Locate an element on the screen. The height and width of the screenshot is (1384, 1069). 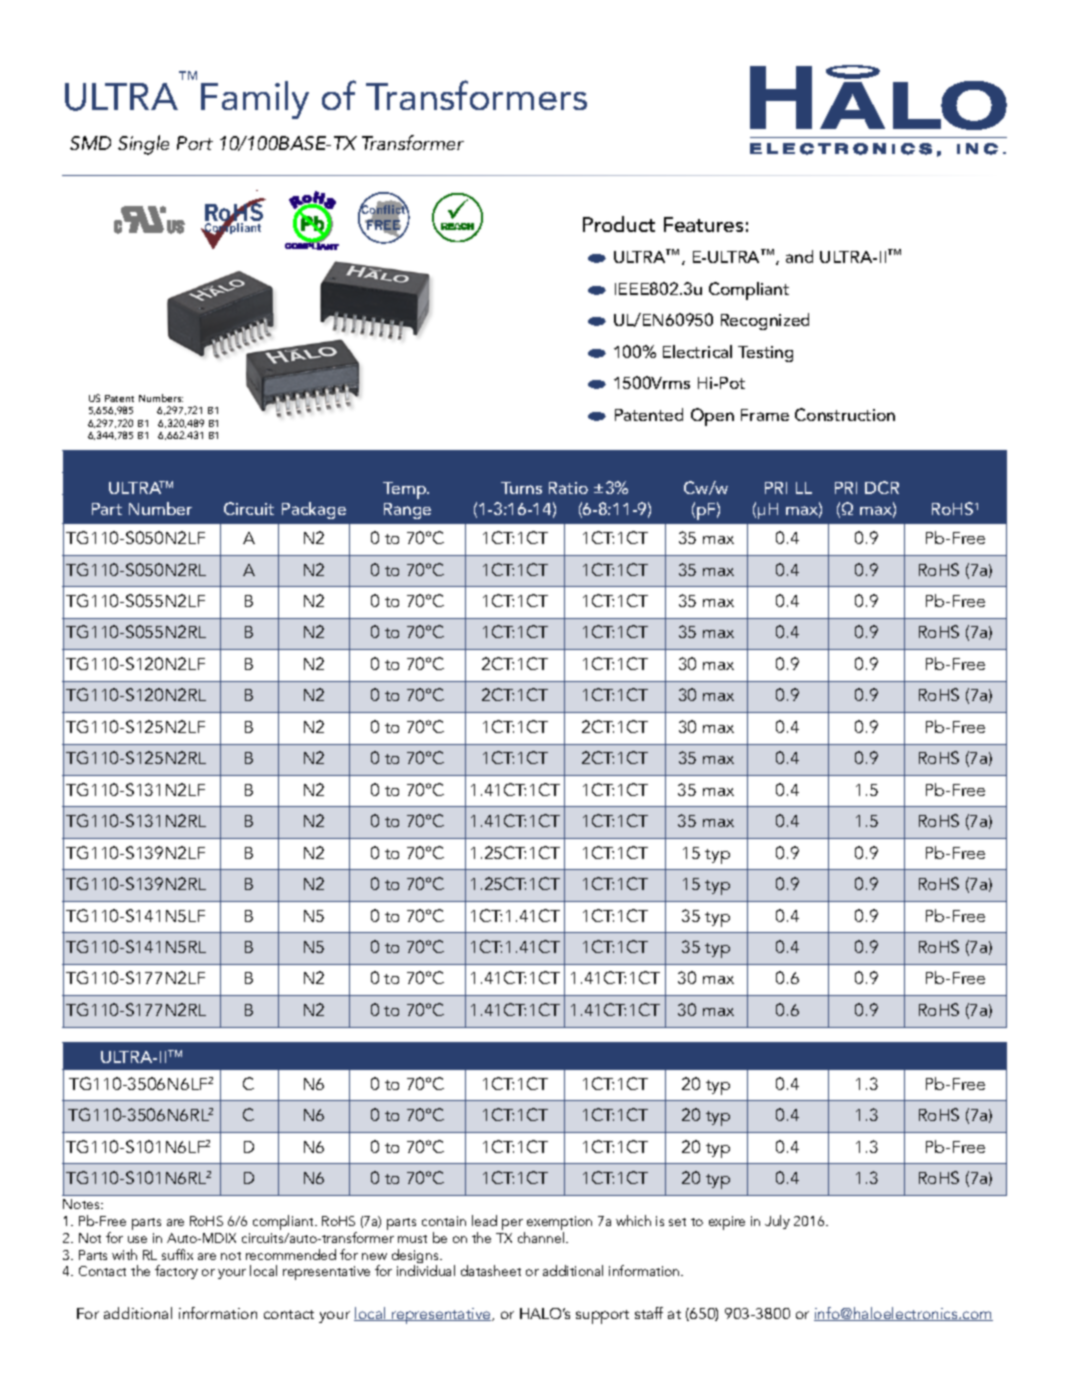
datasheet is located at coordinates (491, 1270).
